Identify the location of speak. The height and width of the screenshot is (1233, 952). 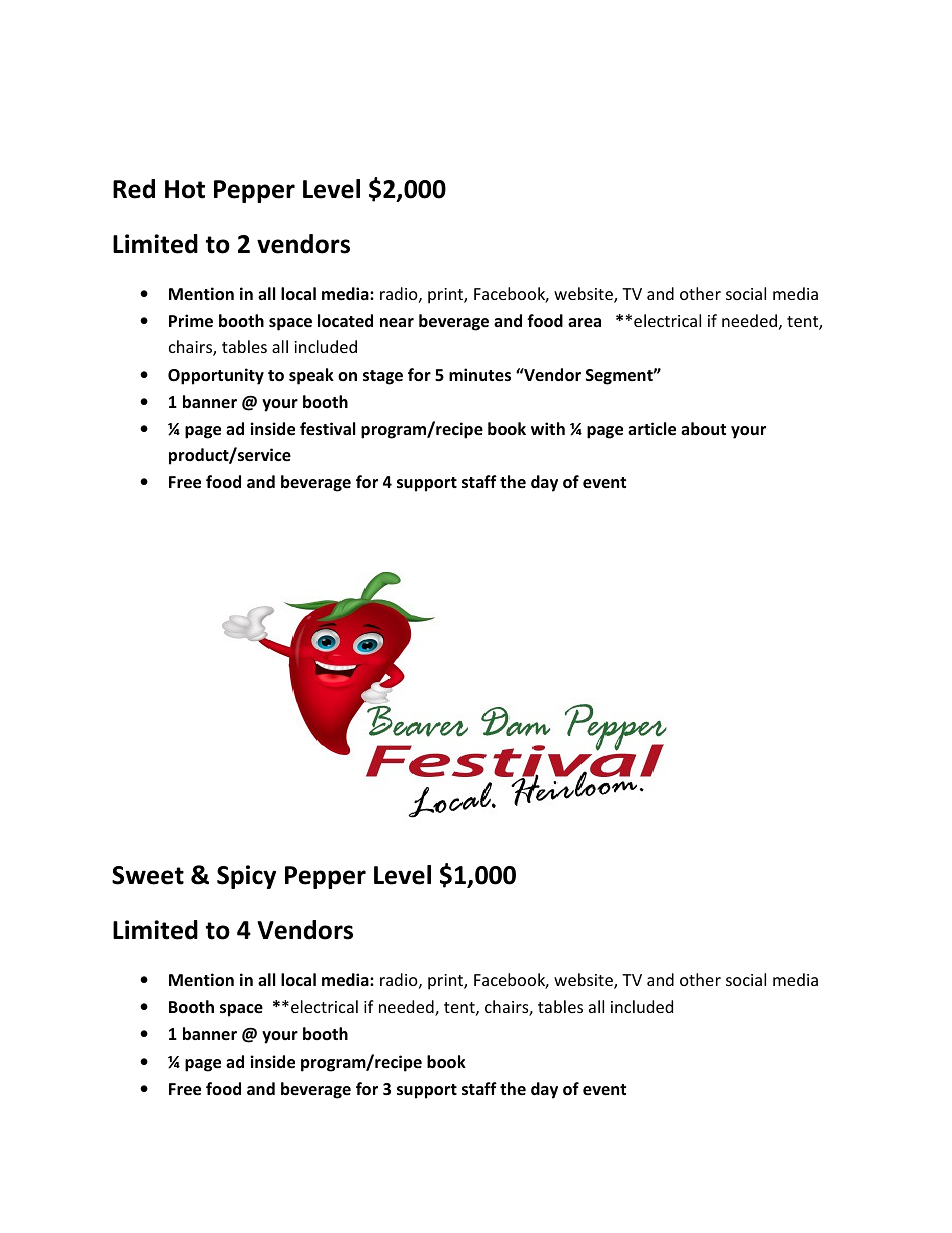
(311, 376).
